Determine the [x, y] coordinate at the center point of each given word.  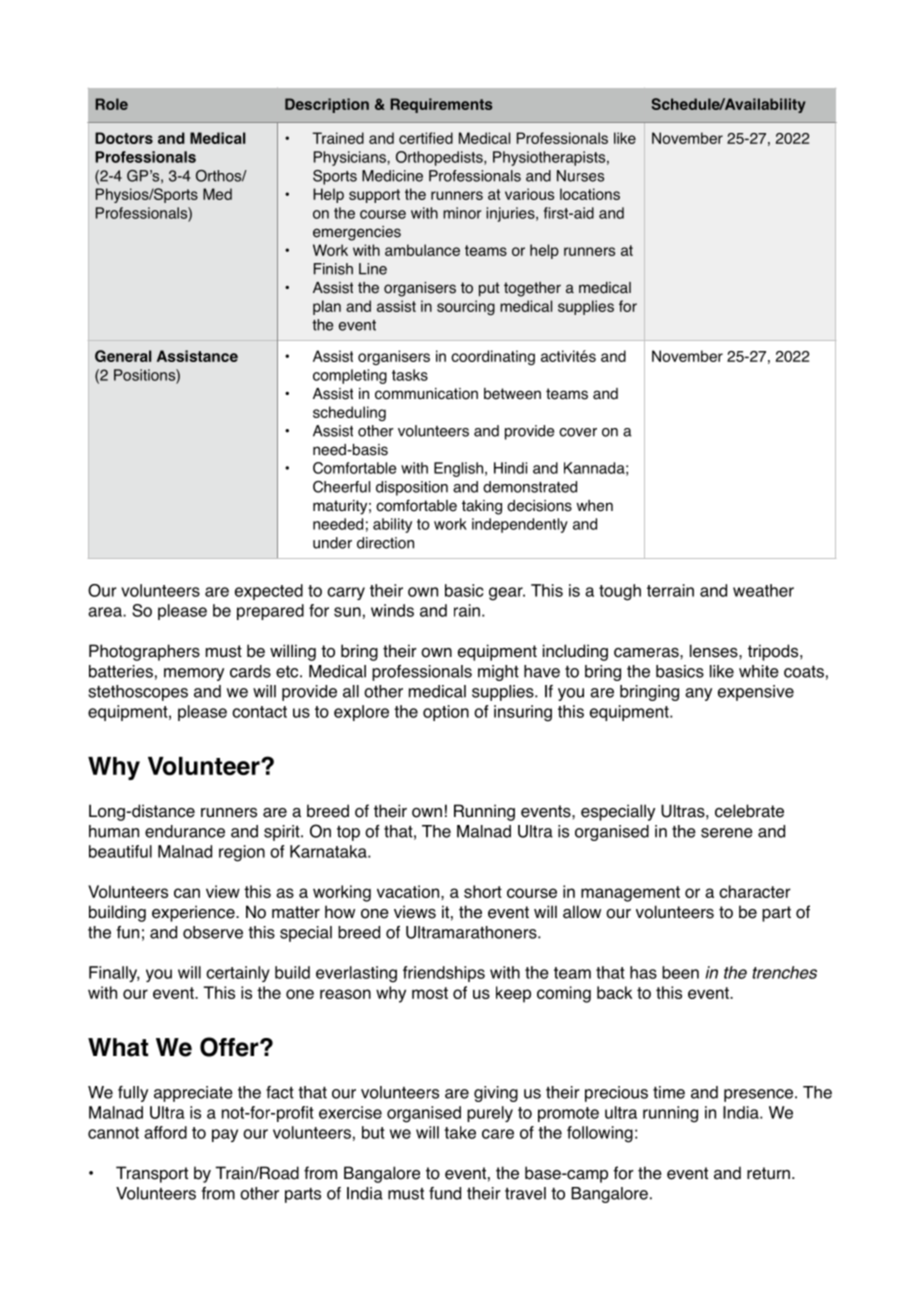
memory [194, 674]
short [483, 891]
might [498, 673]
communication [426, 394]
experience [194, 913]
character [755, 891]
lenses [715, 651]
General [123, 356]
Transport [152, 1174]
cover [578, 432]
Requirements [441, 105]
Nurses [580, 176]
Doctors [124, 138]
